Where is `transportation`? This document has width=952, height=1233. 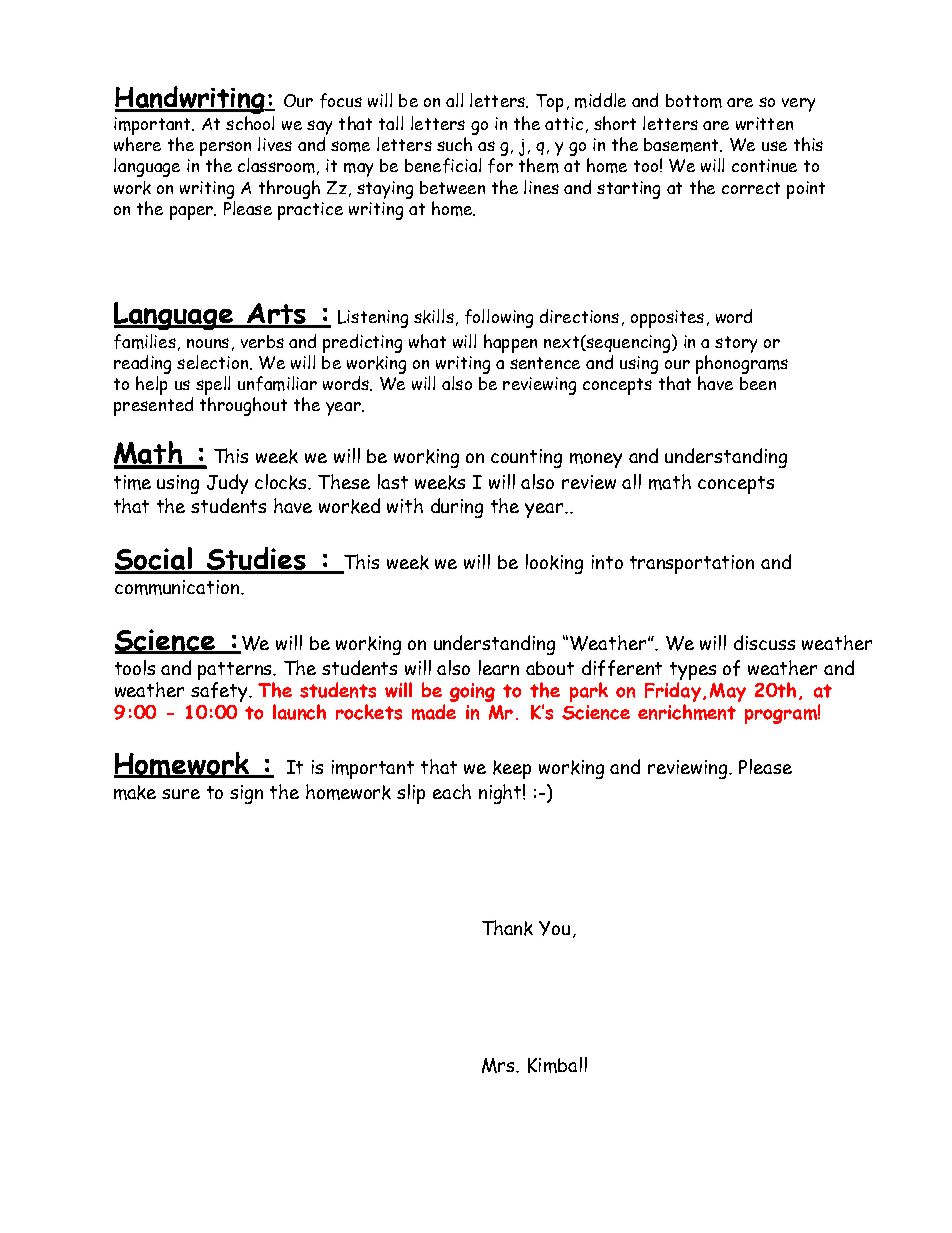 transportation is located at coordinates (692, 564).
